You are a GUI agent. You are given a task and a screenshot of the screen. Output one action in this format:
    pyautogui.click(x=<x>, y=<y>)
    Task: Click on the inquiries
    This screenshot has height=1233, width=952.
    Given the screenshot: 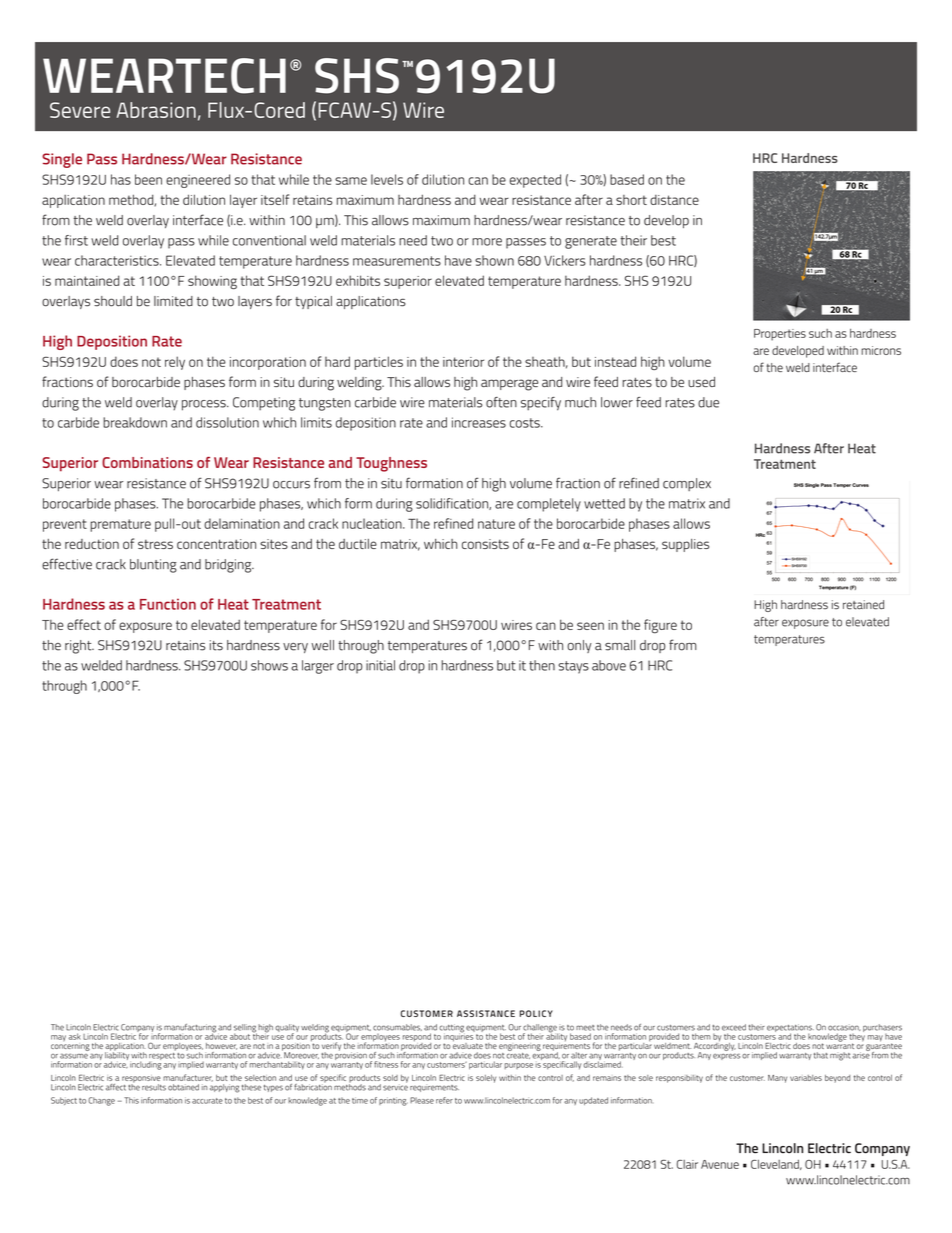 What is the action you would take?
    pyautogui.click(x=458, y=1036)
